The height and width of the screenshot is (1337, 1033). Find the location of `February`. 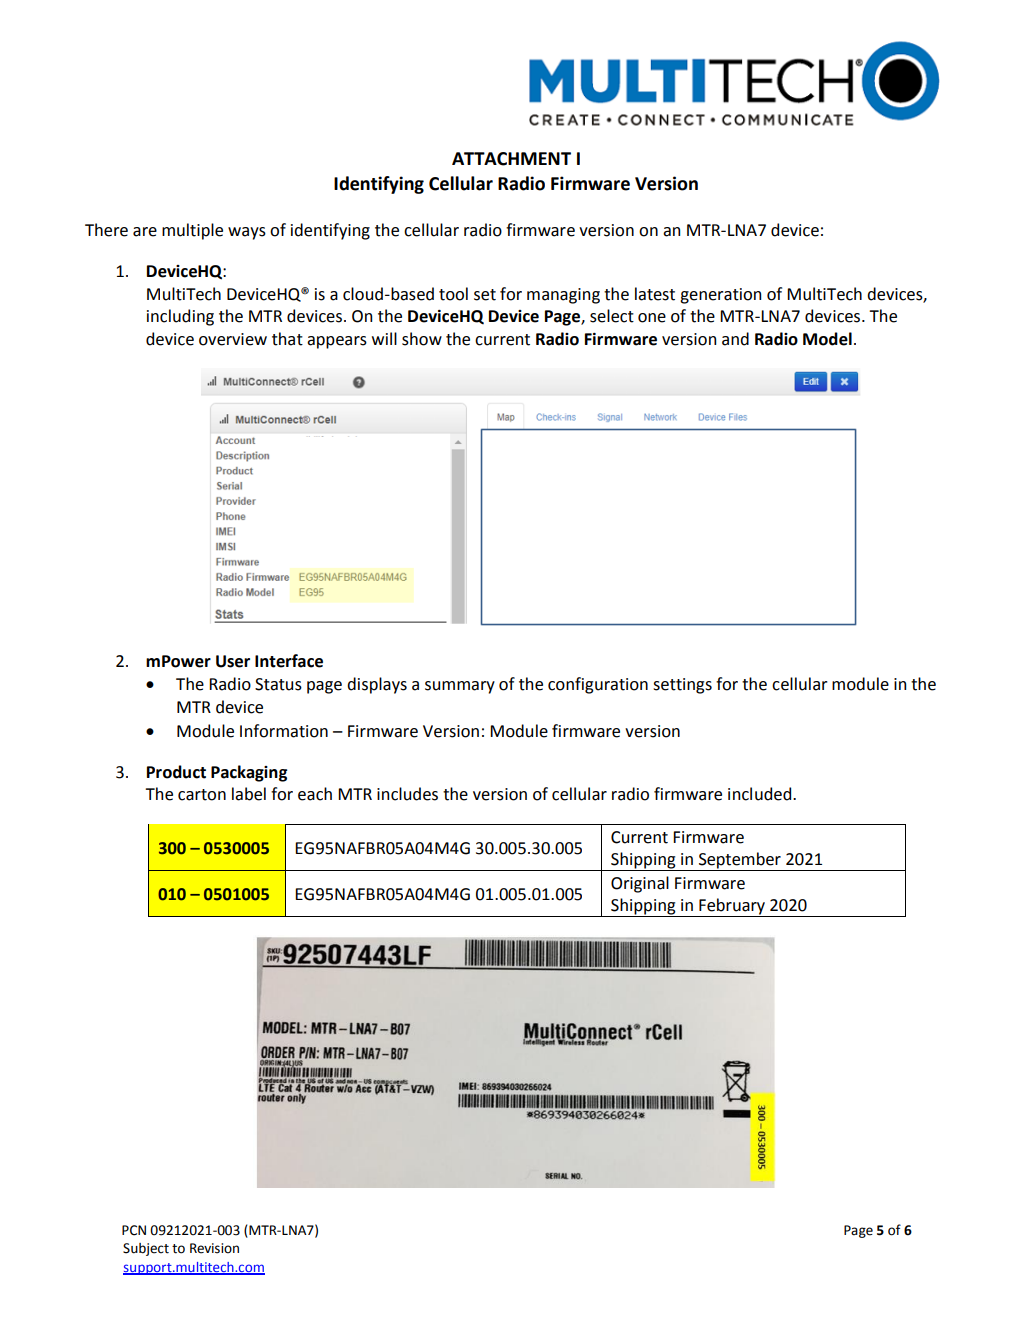

February is located at coordinates (732, 907).
